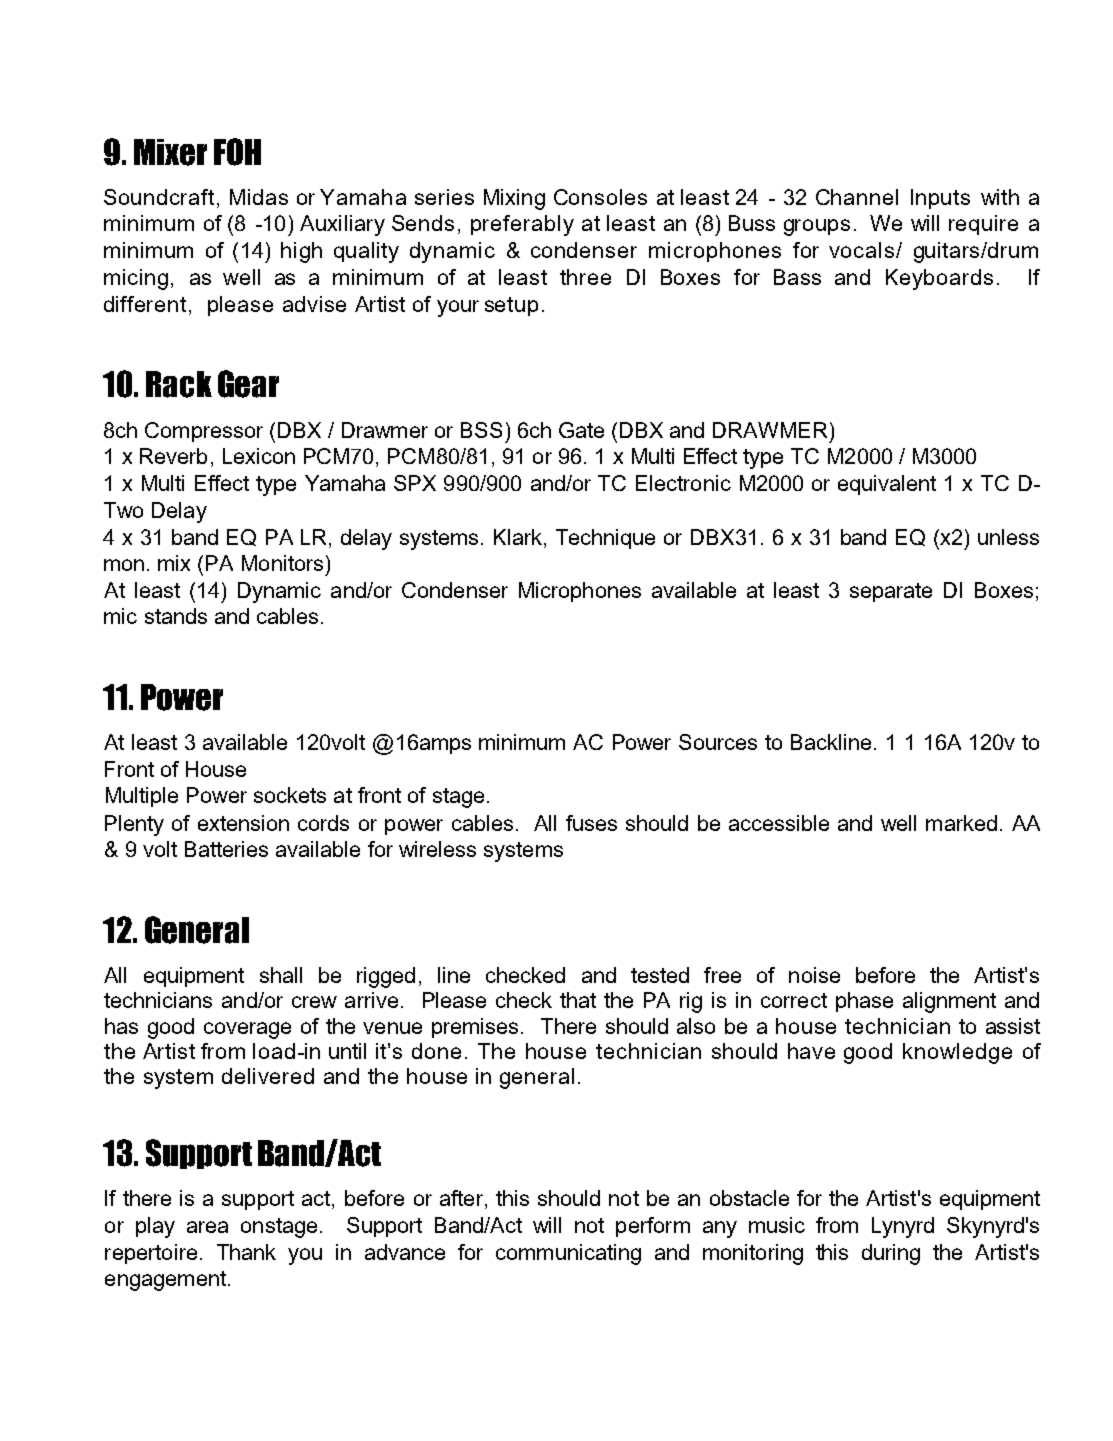 The width and height of the page is (1113, 1441). I want to click on sockets, so click(290, 795).
